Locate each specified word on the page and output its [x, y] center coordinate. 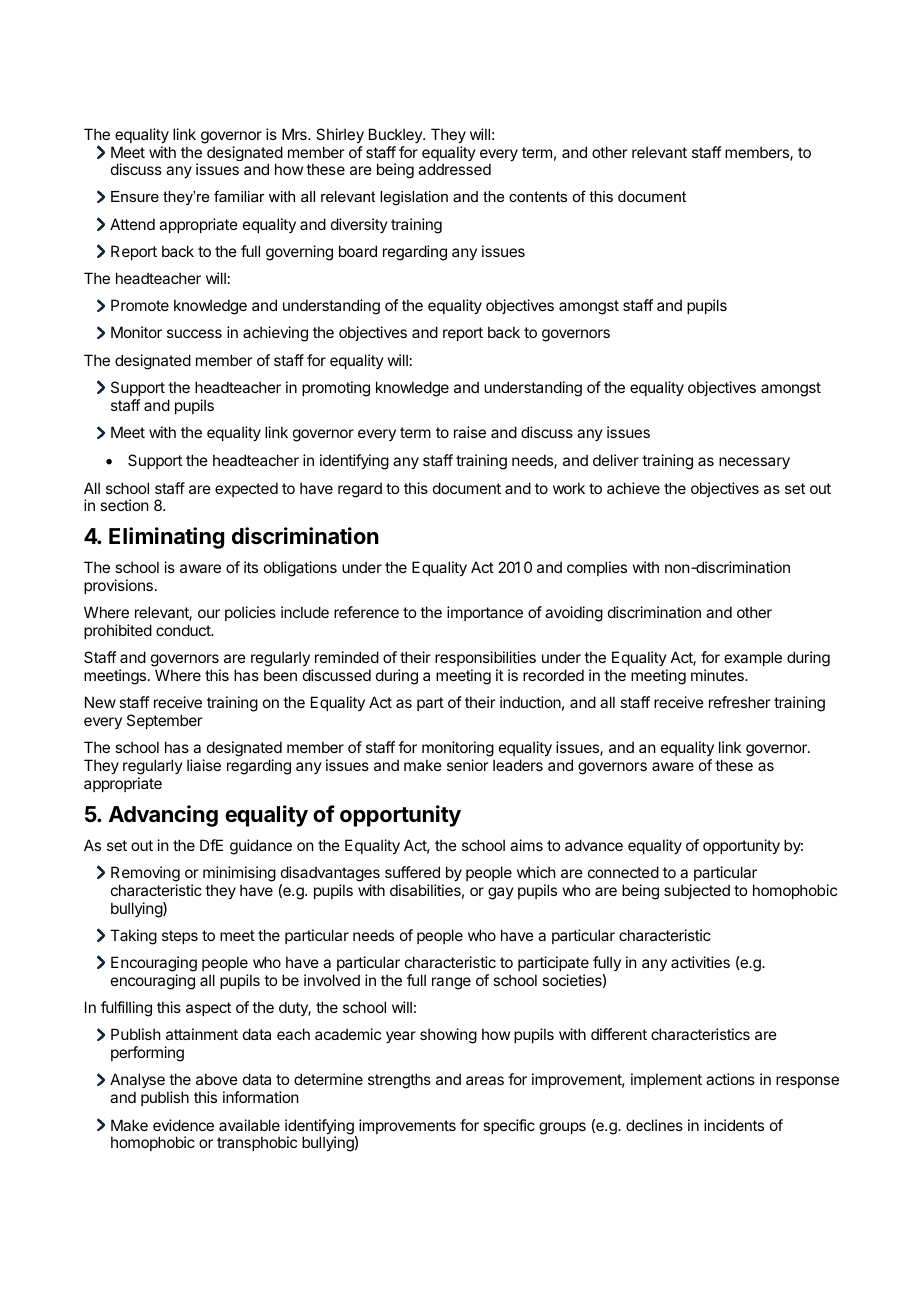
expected [246, 489]
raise [470, 432]
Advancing [163, 816]
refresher [739, 702]
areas [485, 1080]
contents [538, 196]
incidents [734, 1125]
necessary [754, 463]
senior [467, 765]
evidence [183, 1125]
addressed [454, 169]
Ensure [135, 196]
